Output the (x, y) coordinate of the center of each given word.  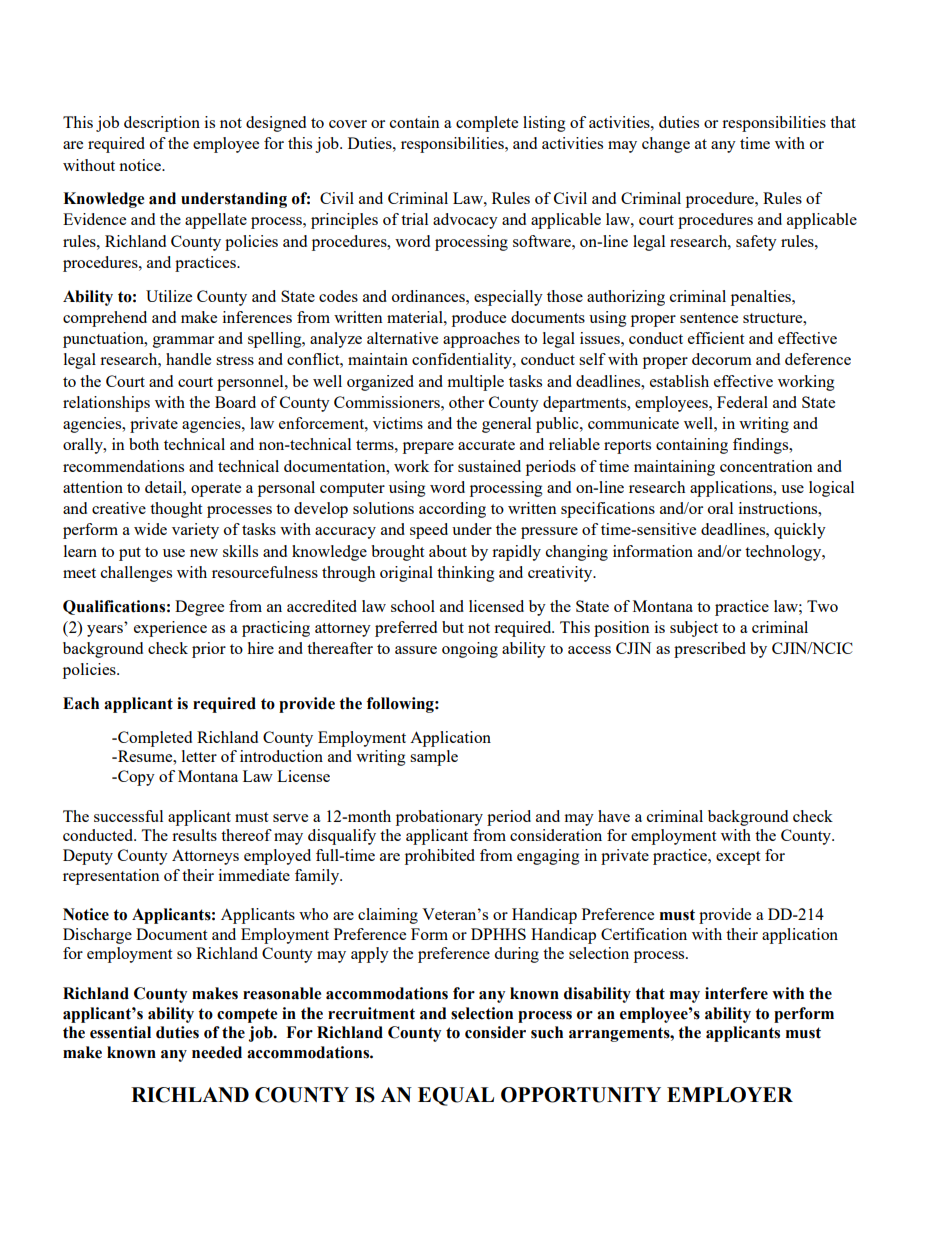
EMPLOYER (730, 1095)
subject (694, 629)
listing (544, 124)
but (453, 627)
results (194, 835)
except (738, 858)
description (162, 124)
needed (217, 1052)
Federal (742, 402)
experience (170, 629)
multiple (475, 383)
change (666, 145)
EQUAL (456, 1096)
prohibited (440, 857)
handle (188, 359)
